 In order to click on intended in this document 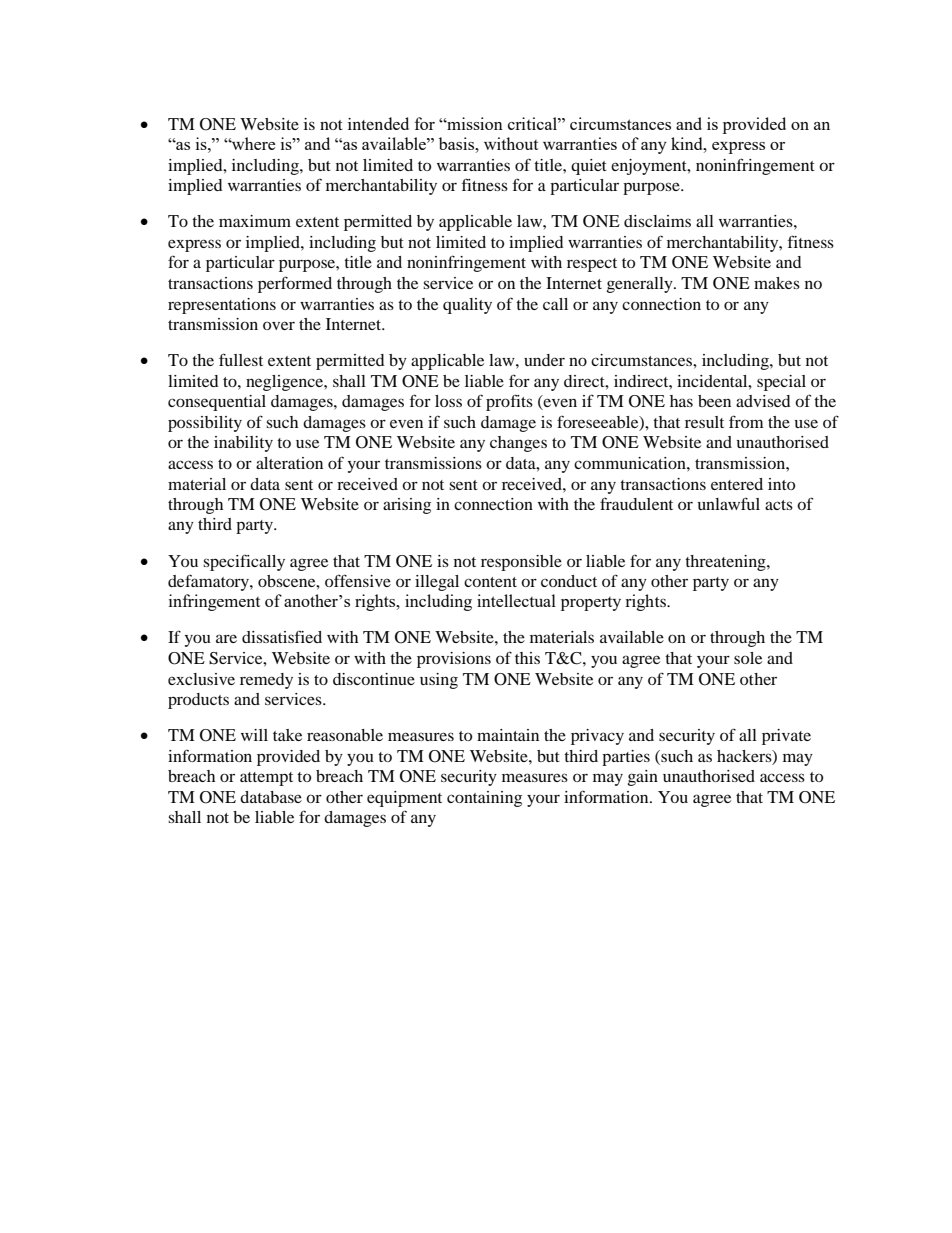, I will do `click(378, 123)`.
